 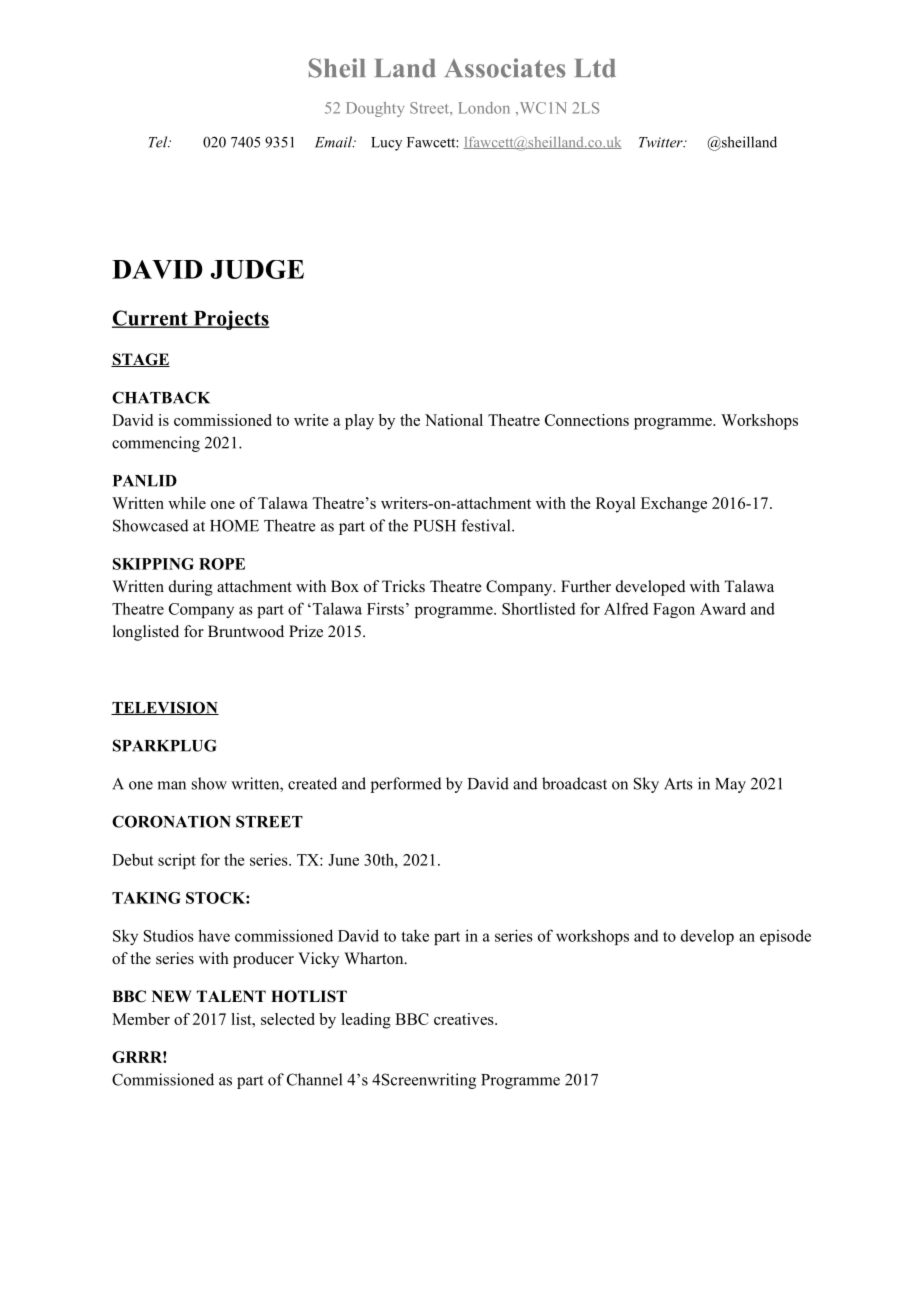 I want to click on Email, so click(x=335, y=142).
